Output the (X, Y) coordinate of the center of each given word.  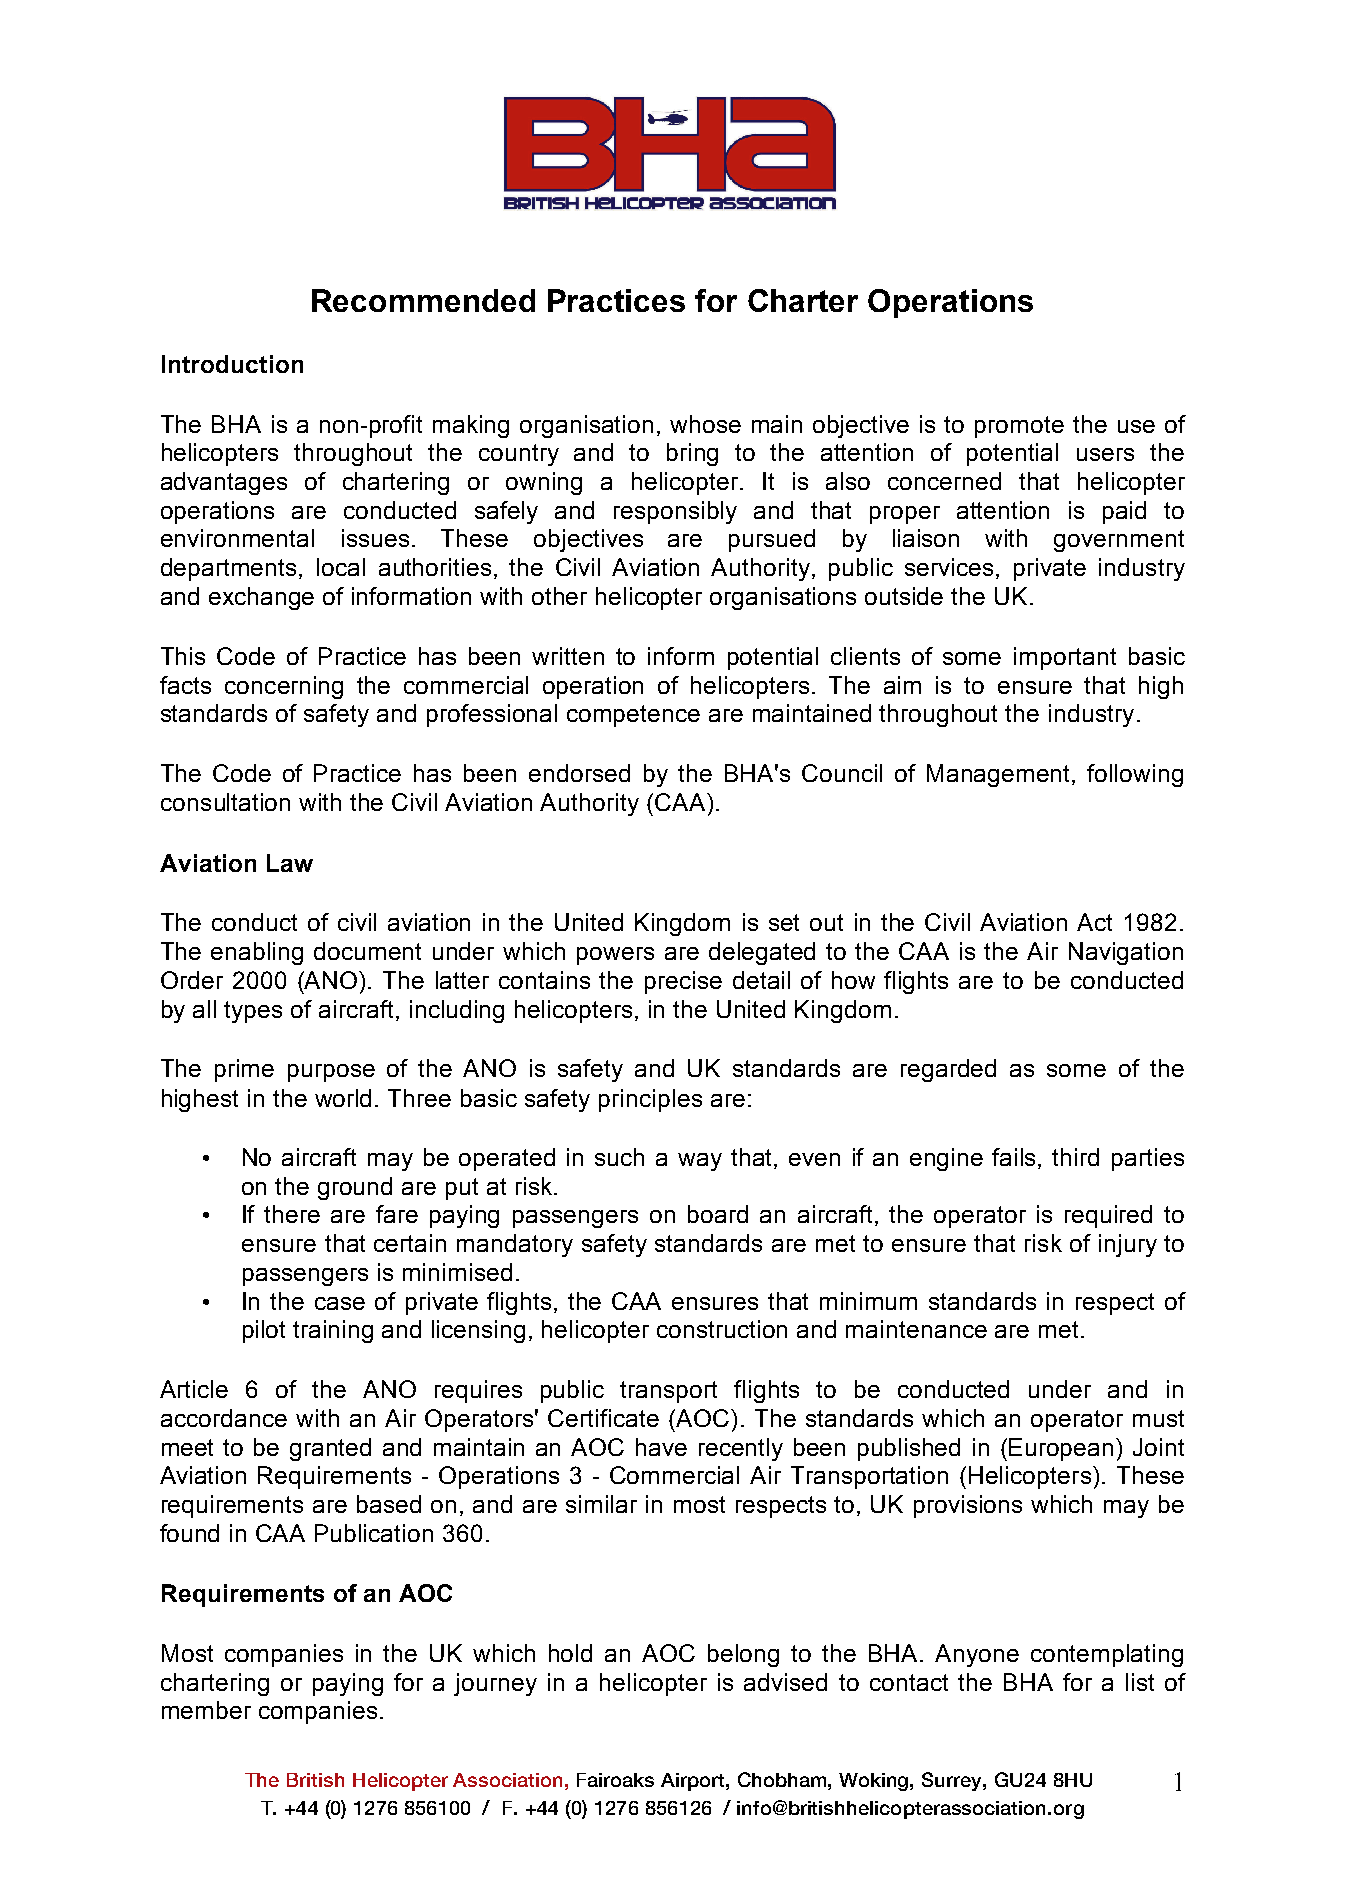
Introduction (232, 364)
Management (1000, 775)
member (206, 1710)
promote (1019, 427)
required (1108, 1216)
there (292, 1214)
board (718, 1214)
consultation (225, 802)
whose (705, 424)
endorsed (579, 773)
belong (743, 1655)
